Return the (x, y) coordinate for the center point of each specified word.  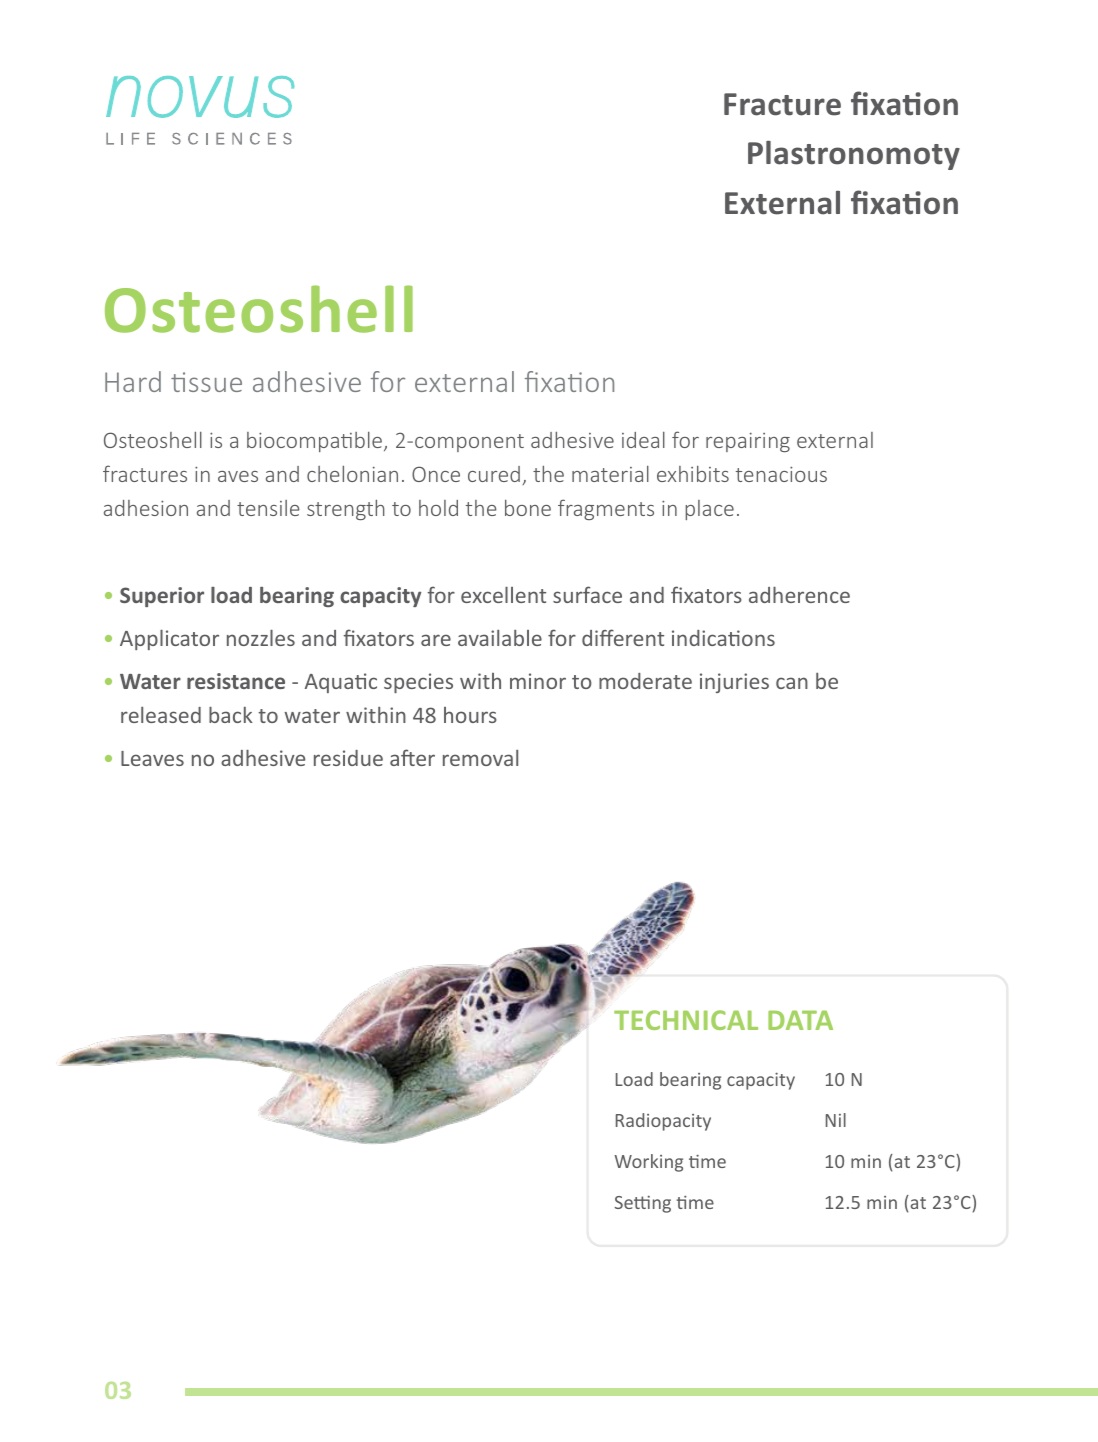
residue (348, 758)
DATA (800, 1020)
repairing (748, 442)
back (231, 714)
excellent (503, 594)
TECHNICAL (686, 1020)
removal (480, 758)
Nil (836, 1120)
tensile (268, 508)
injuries (734, 683)
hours (470, 715)
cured (494, 474)
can (792, 683)
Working (648, 1163)
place (709, 510)
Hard (133, 381)
